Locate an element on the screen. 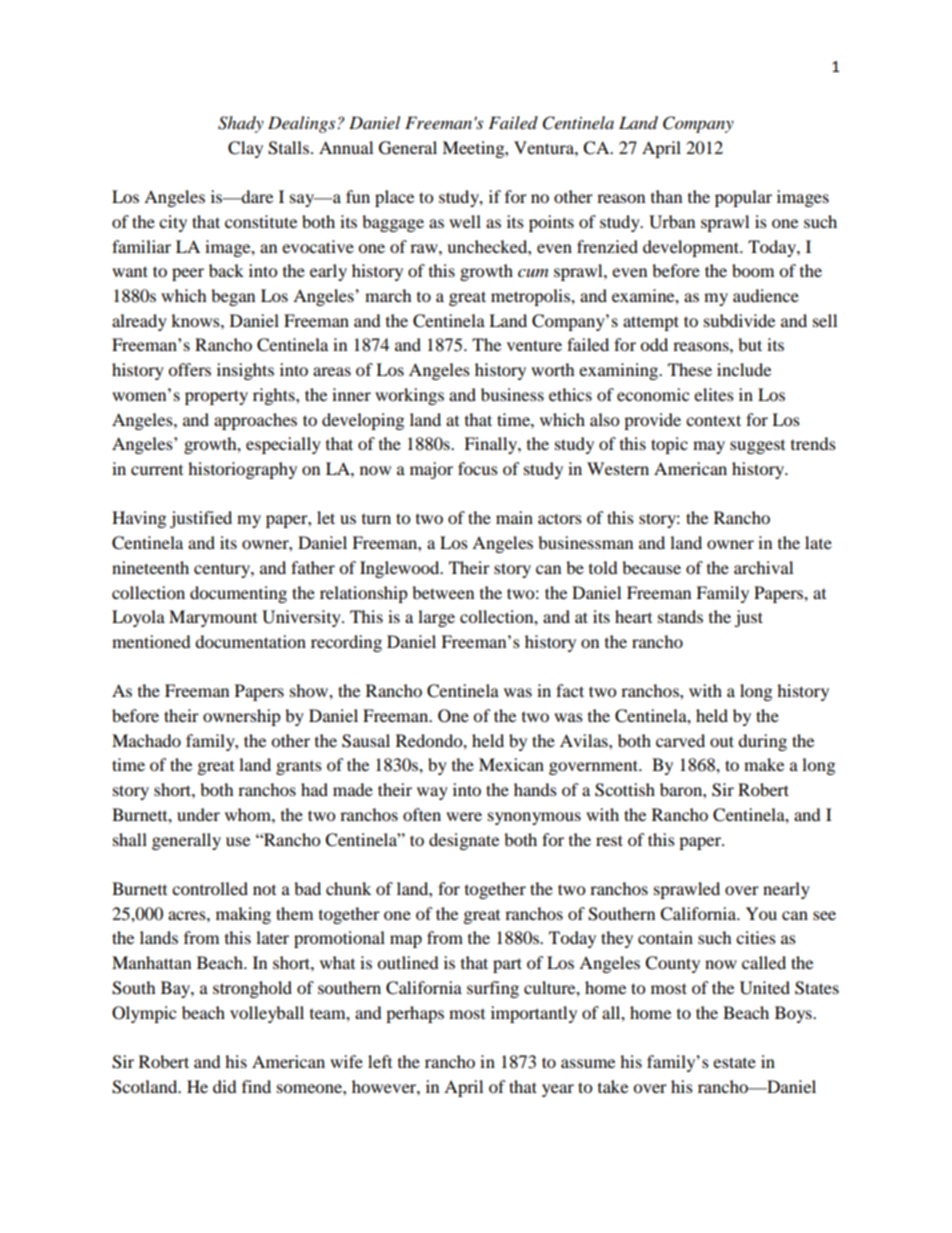  but is located at coordinates (750, 344).
